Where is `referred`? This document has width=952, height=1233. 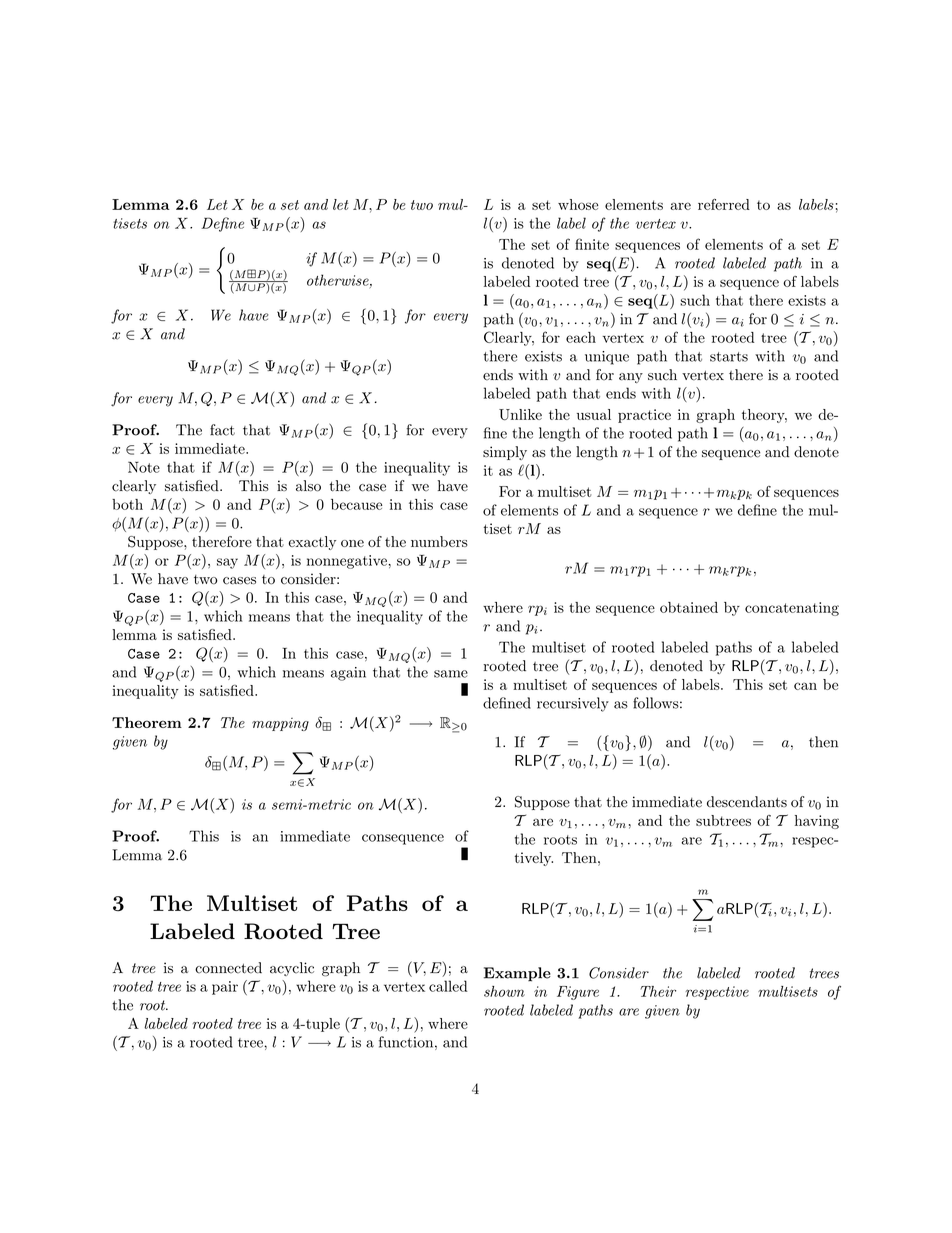
referred is located at coordinates (724, 204).
